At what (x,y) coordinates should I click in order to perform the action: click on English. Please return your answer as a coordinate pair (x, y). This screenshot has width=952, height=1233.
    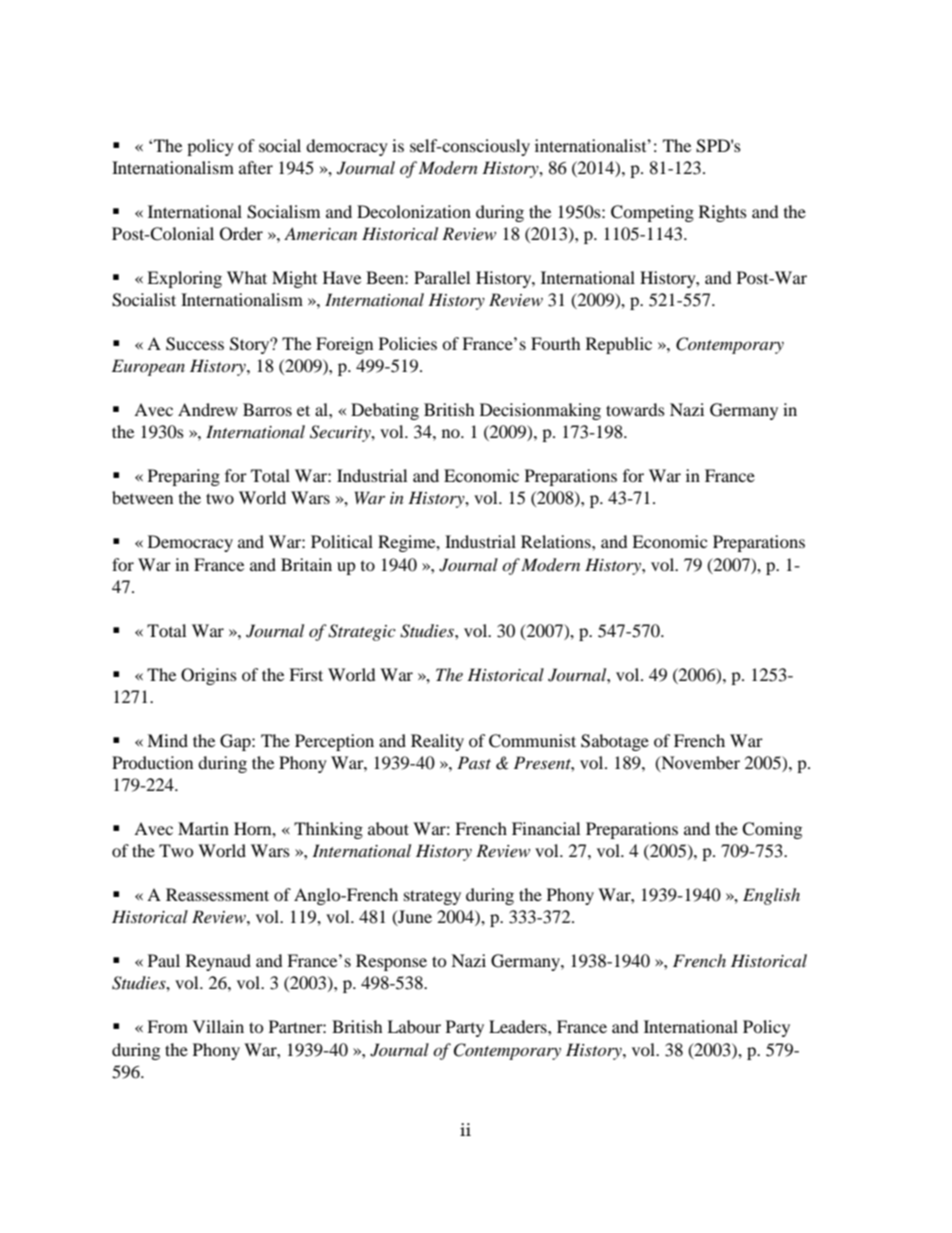
    Looking at the image, I should click on (771, 896).
